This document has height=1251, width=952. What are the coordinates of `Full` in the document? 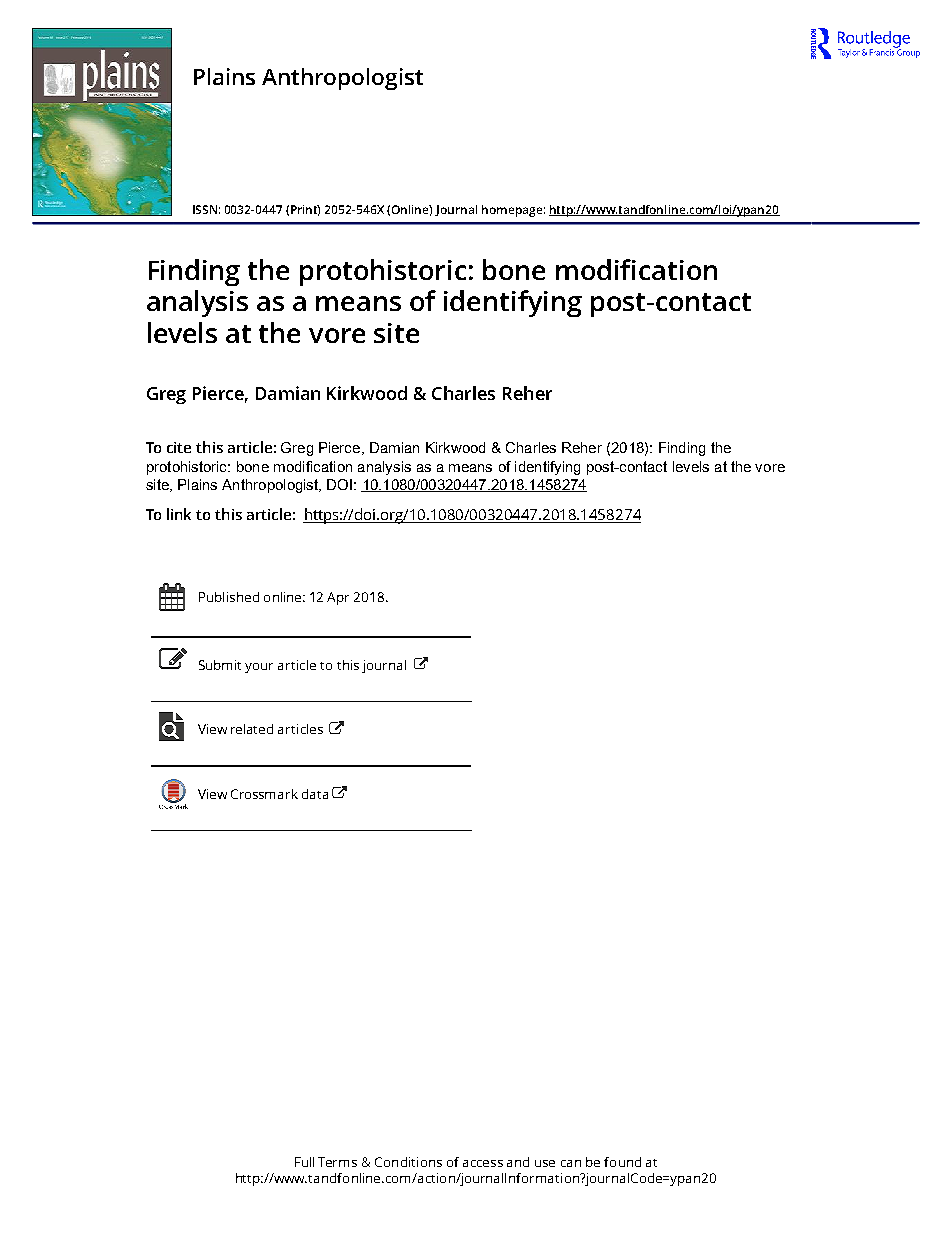 It's located at (304, 1162).
